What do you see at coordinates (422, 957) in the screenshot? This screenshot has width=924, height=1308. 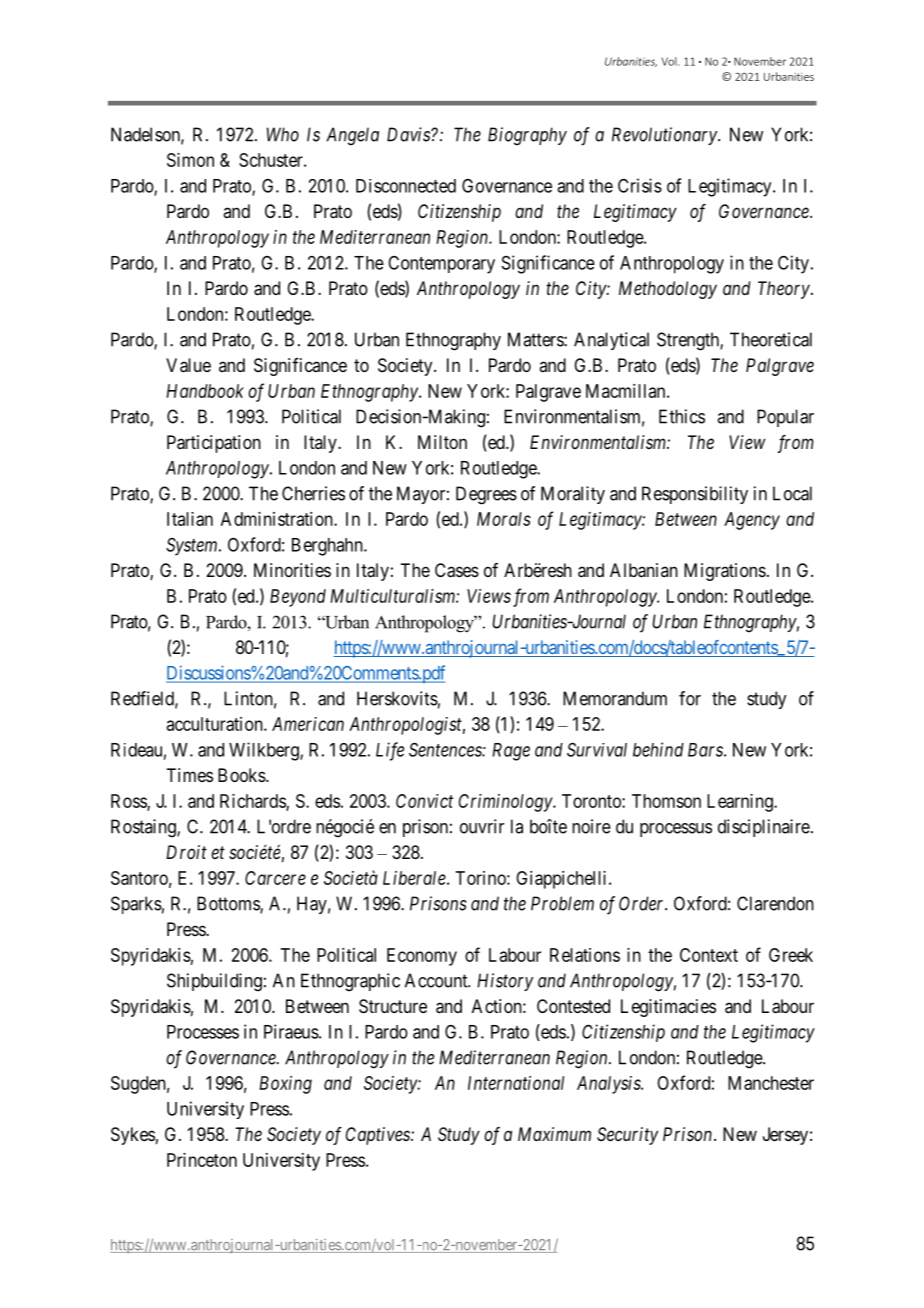 I see `Economy` at bounding box center [422, 957].
